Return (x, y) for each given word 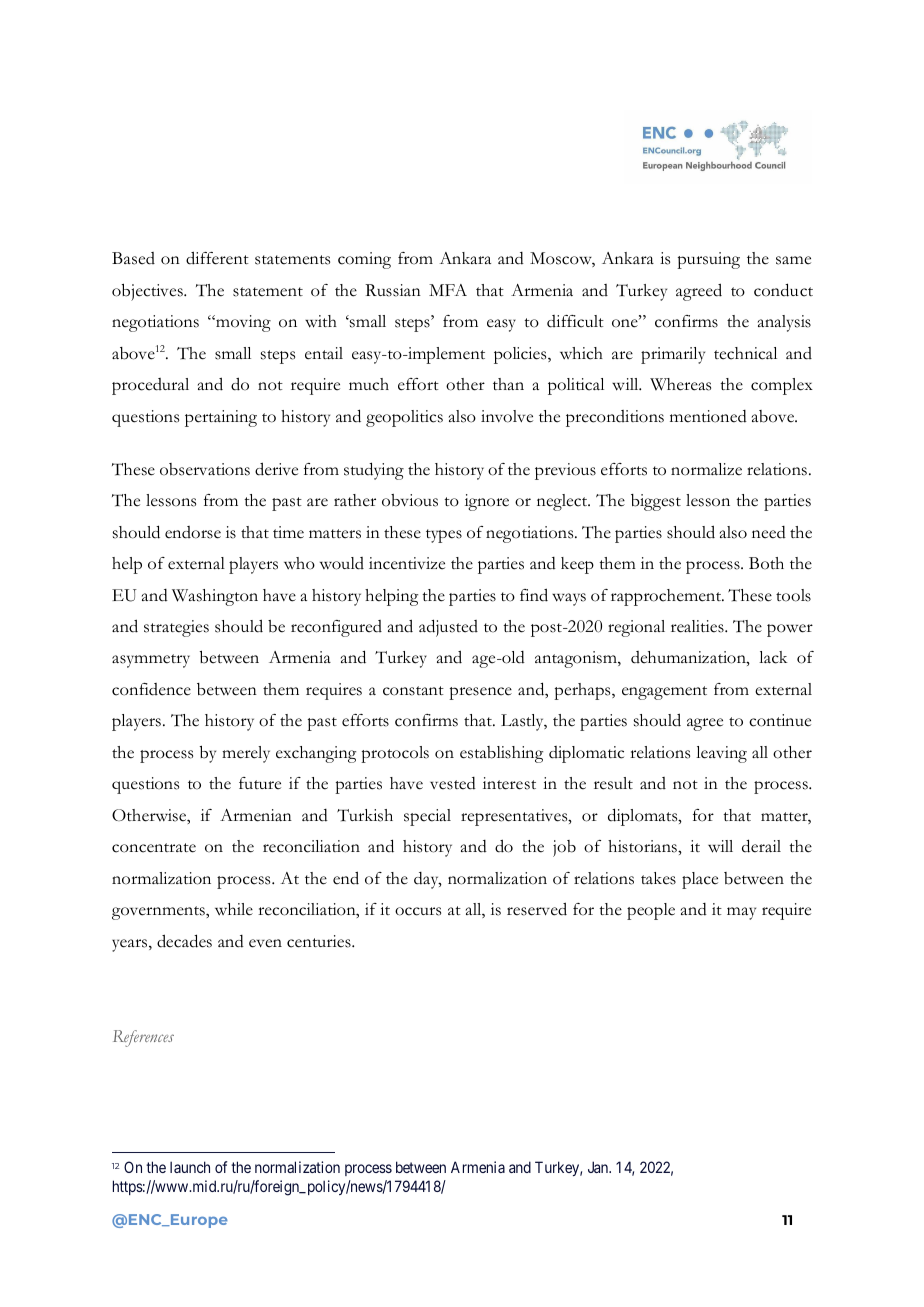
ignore (487, 502)
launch (190, 1167)
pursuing (708, 260)
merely (246, 754)
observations (205, 469)
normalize (706, 469)
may (741, 913)
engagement (664, 693)
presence (480, 693)
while (234, 909)
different (217, 258)
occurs (418, 911)
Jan (599, 1167)
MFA (448, 290)
